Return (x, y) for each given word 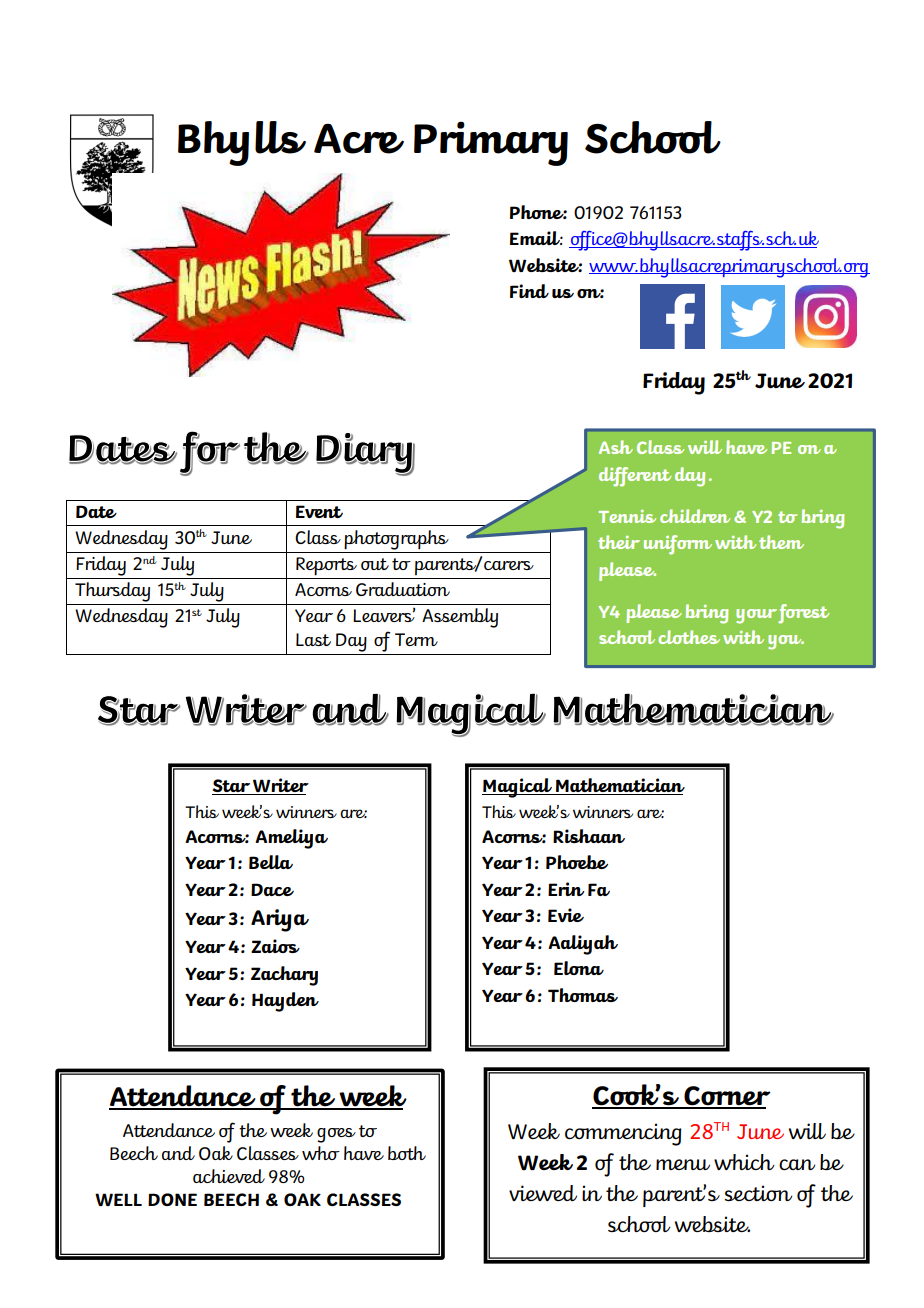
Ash (616, 447)
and (178, 1153)
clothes (689, 637)
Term (416, 639)
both (407, 1153)
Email (536, 238)
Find (529, 291)
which (744, 1162)
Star (232, 787)
